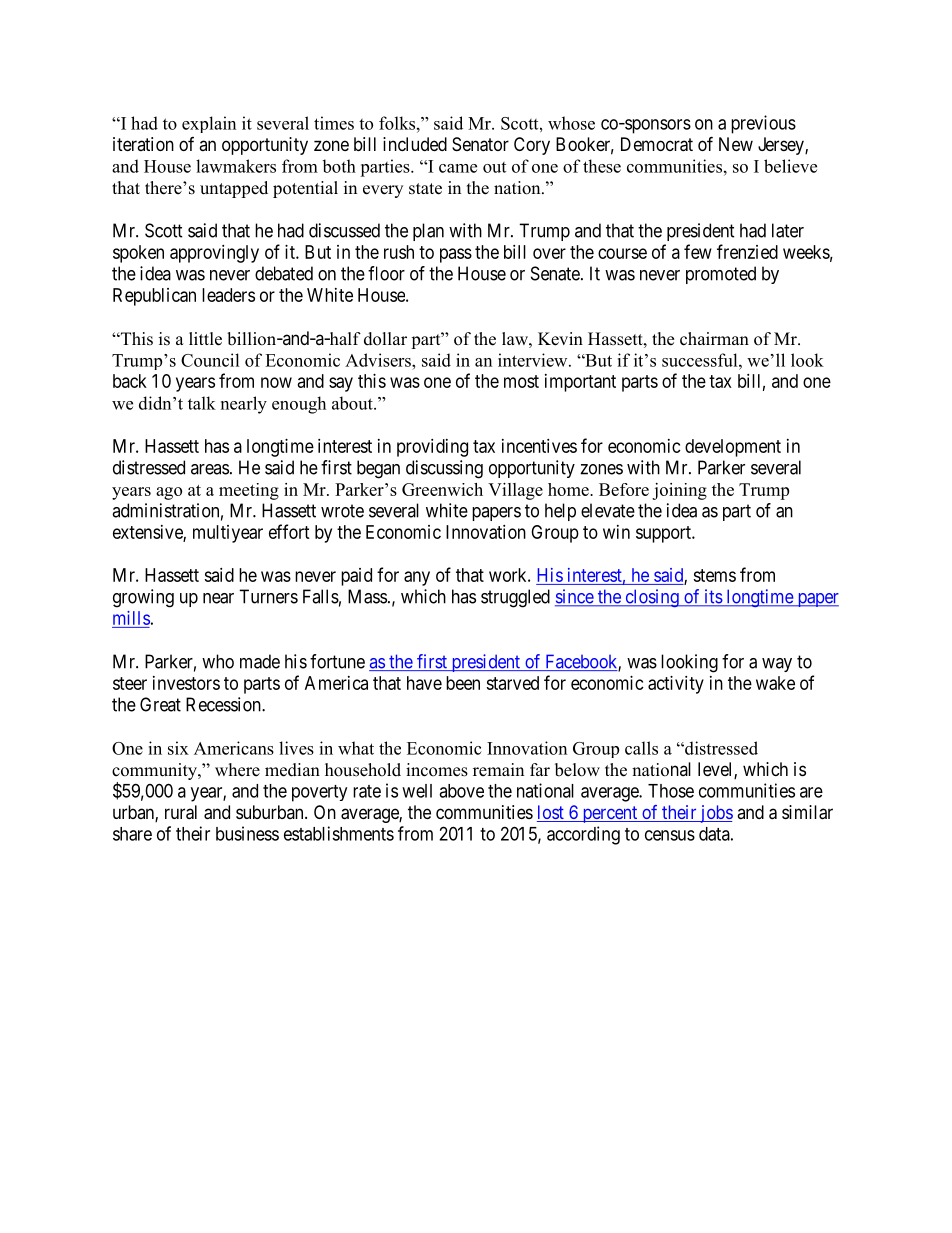 This screenshot has height=1233, width=952. I want to click on most, so click(521, 381).
